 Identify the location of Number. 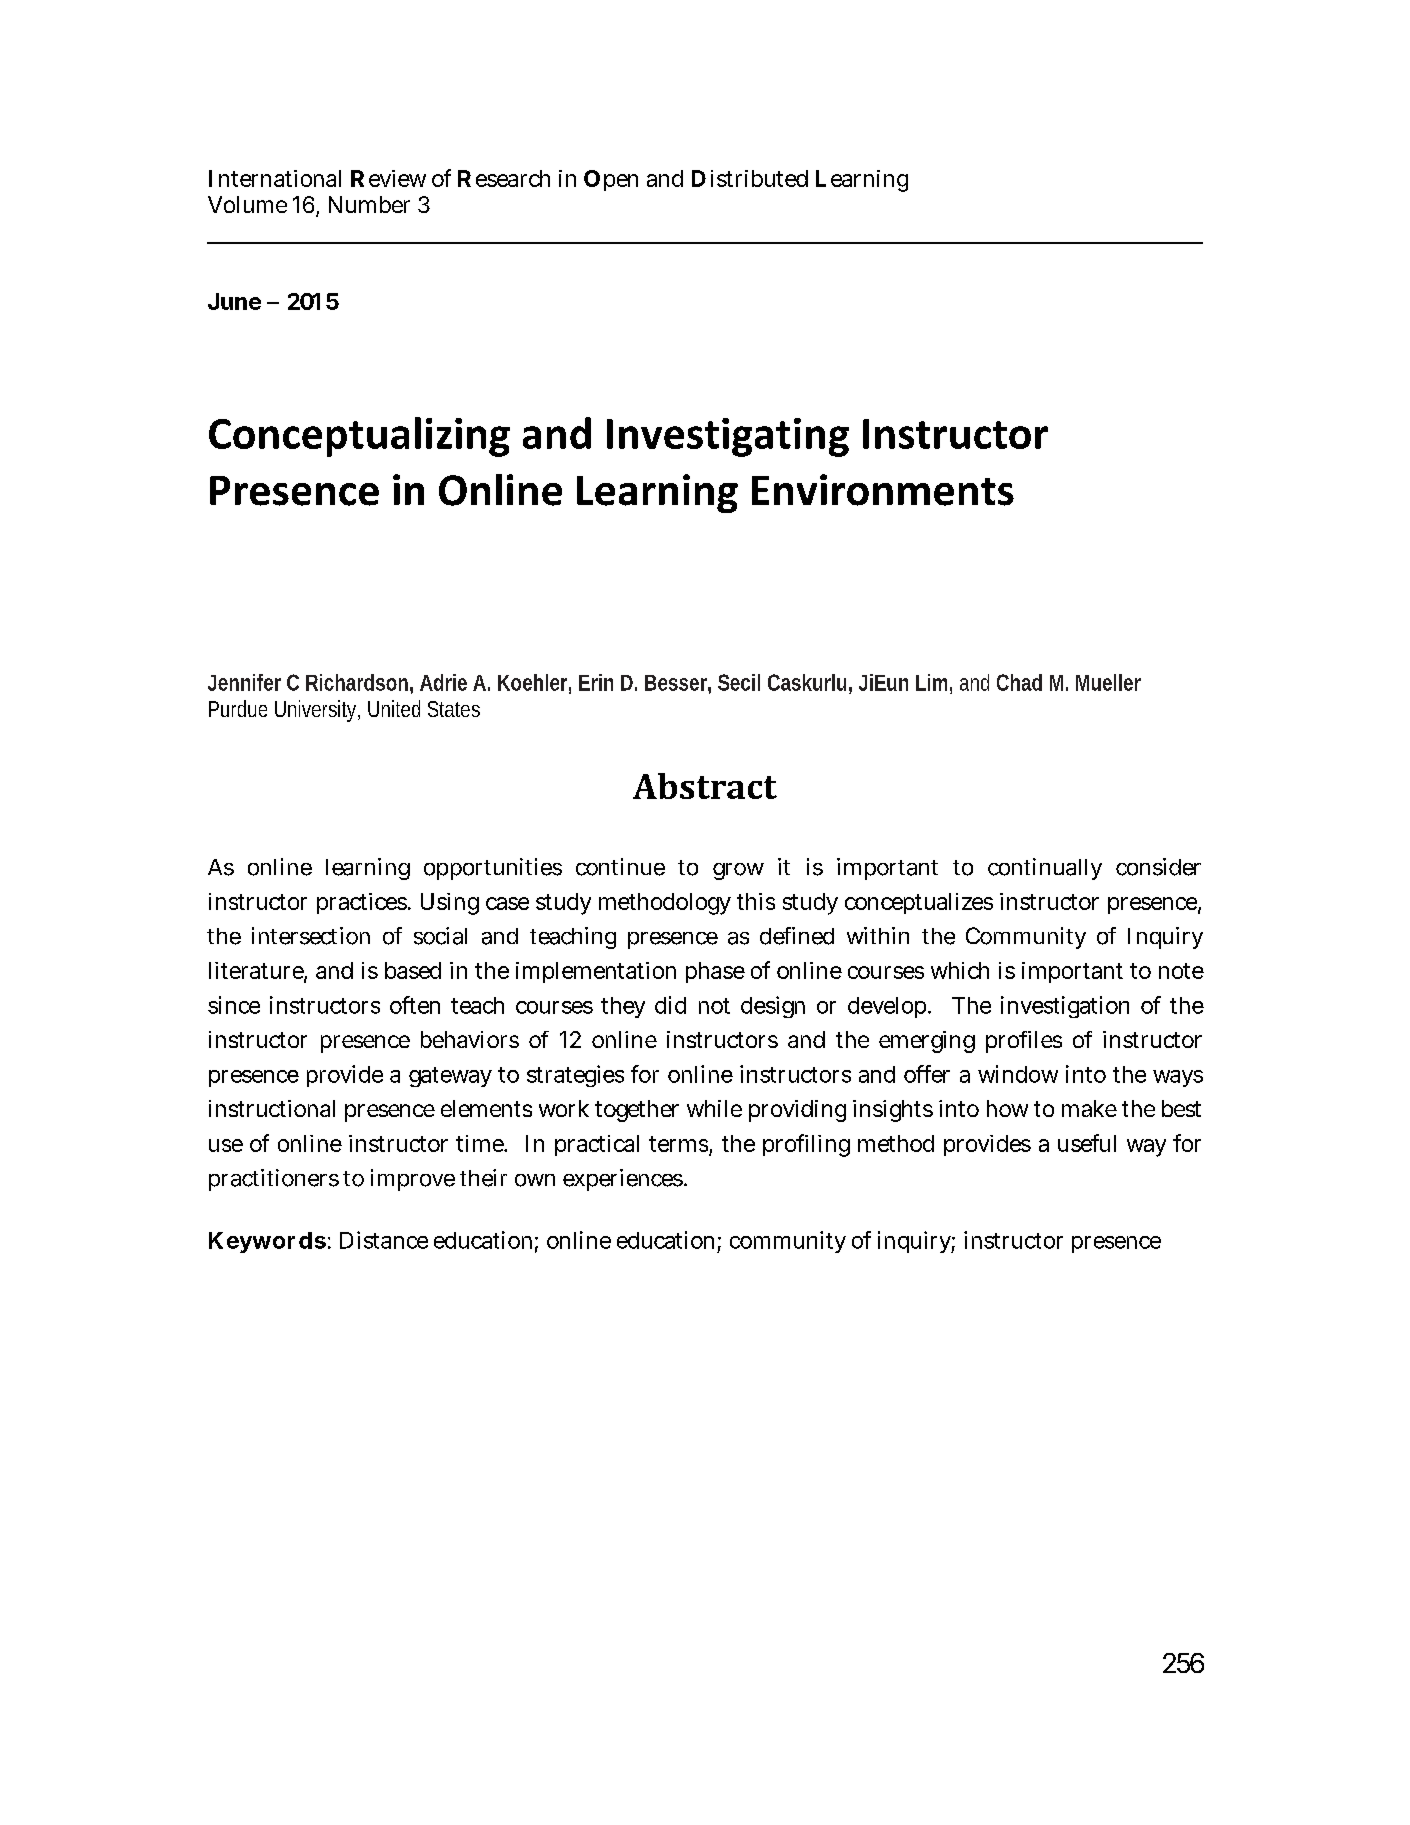
(369, 204).
